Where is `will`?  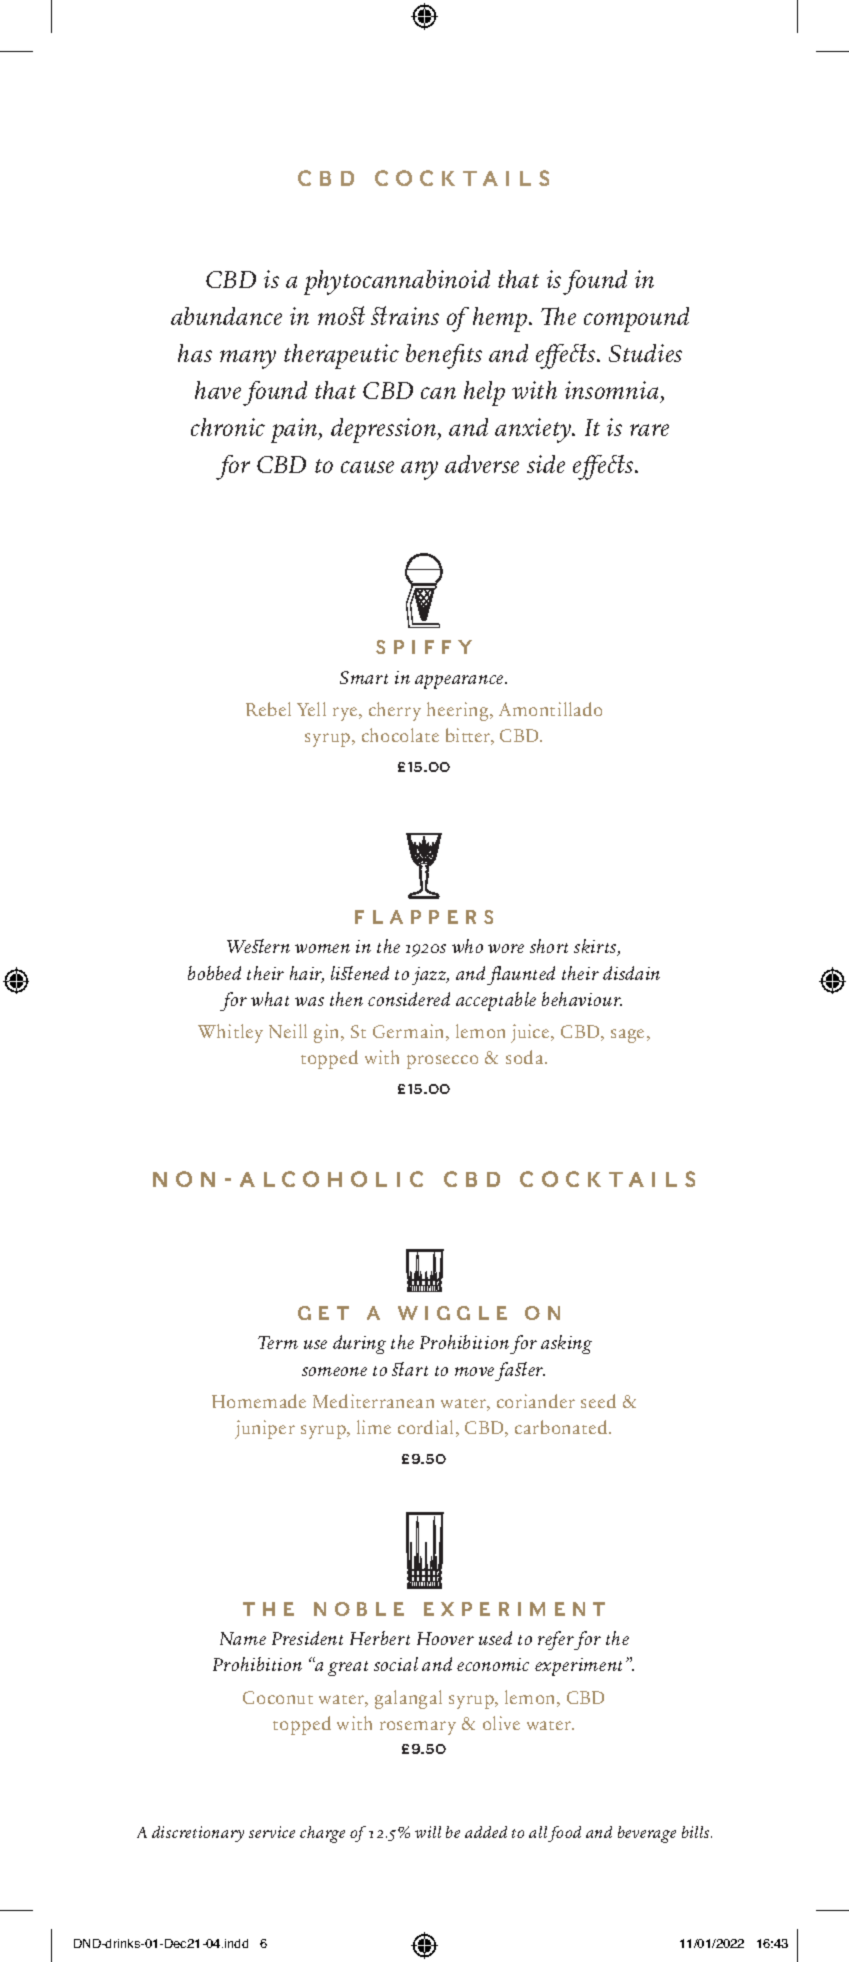
will is located at coordinates (428, 1832).
